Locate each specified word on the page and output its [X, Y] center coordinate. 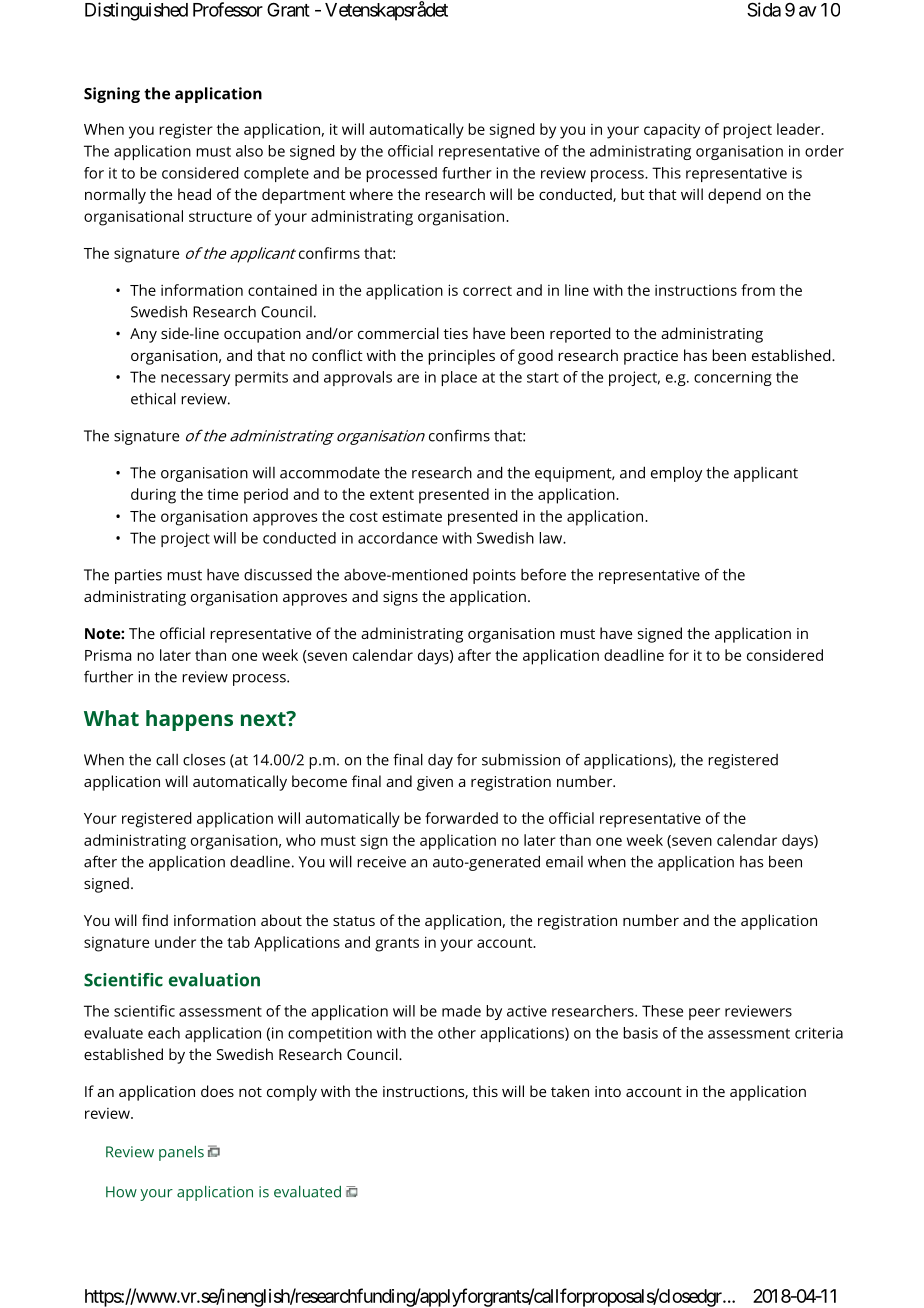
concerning [733, 378]
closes [204, 760]
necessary [195, 380]
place [459, 378]
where [371, 194]
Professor [228, 9]
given [435, 783]
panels [181, 1153]
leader [800, 129]
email [564, 862]
